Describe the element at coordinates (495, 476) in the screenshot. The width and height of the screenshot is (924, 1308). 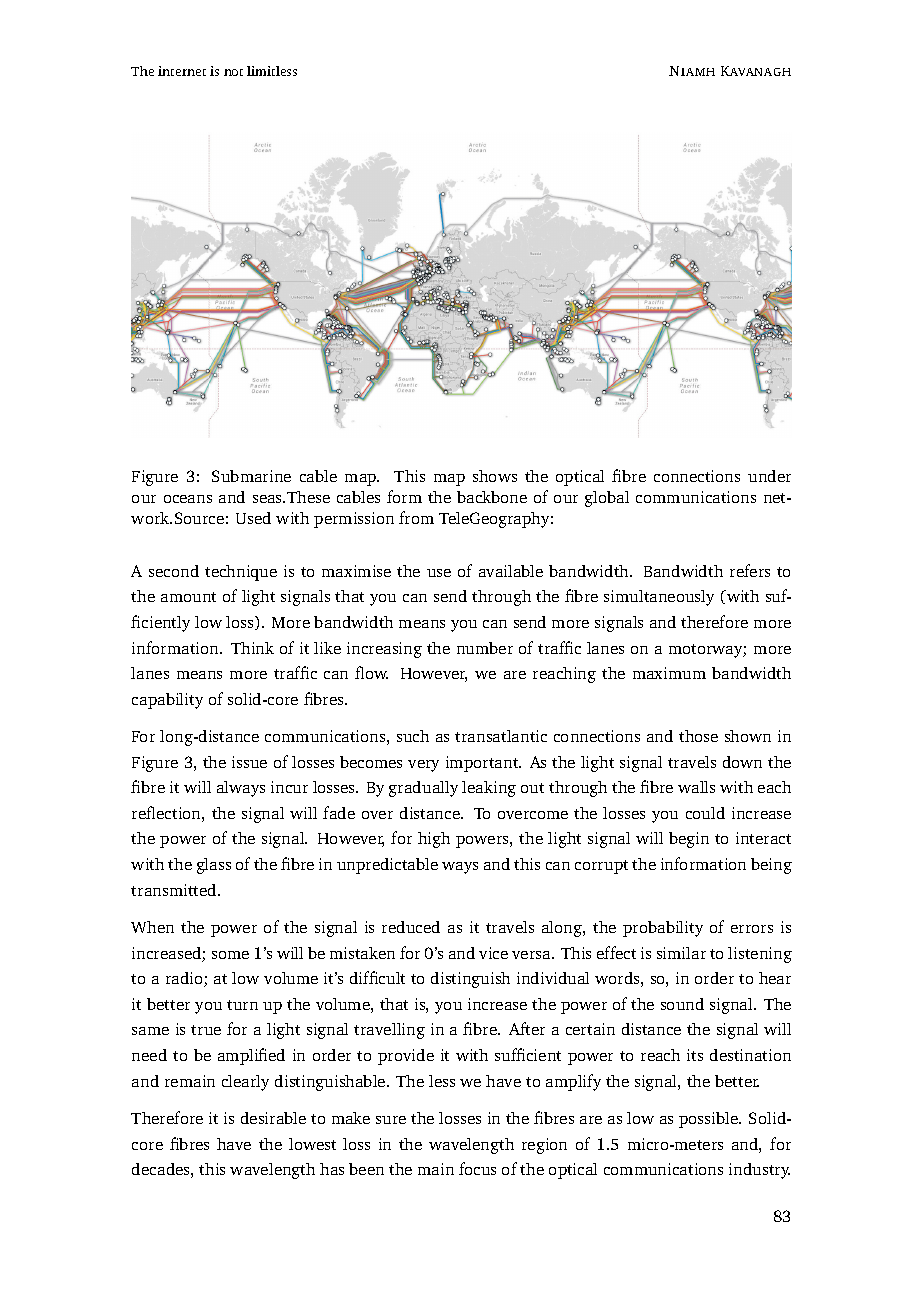
I see `shows` at that location.
